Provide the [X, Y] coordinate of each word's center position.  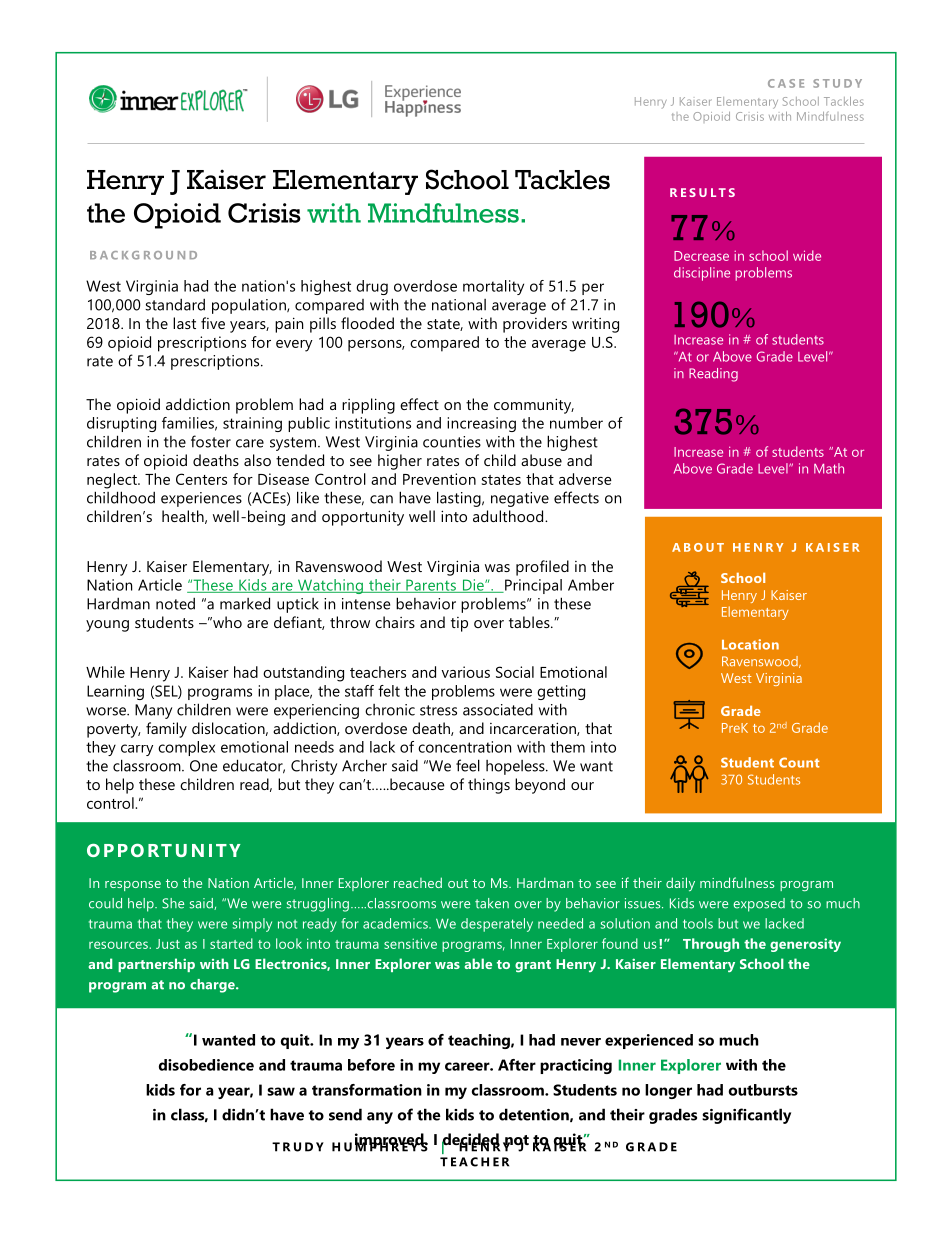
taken [492, 903]
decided [471, 1140]
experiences [201, 499]
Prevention [439, 479]
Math [829, 468]
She [173, 903]
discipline [702, 274]
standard [175, 304]
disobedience [206, 1065]
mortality [493, 287]
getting [561, 692]
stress [438, 710]
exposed [759, 905]
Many [153, 711]
